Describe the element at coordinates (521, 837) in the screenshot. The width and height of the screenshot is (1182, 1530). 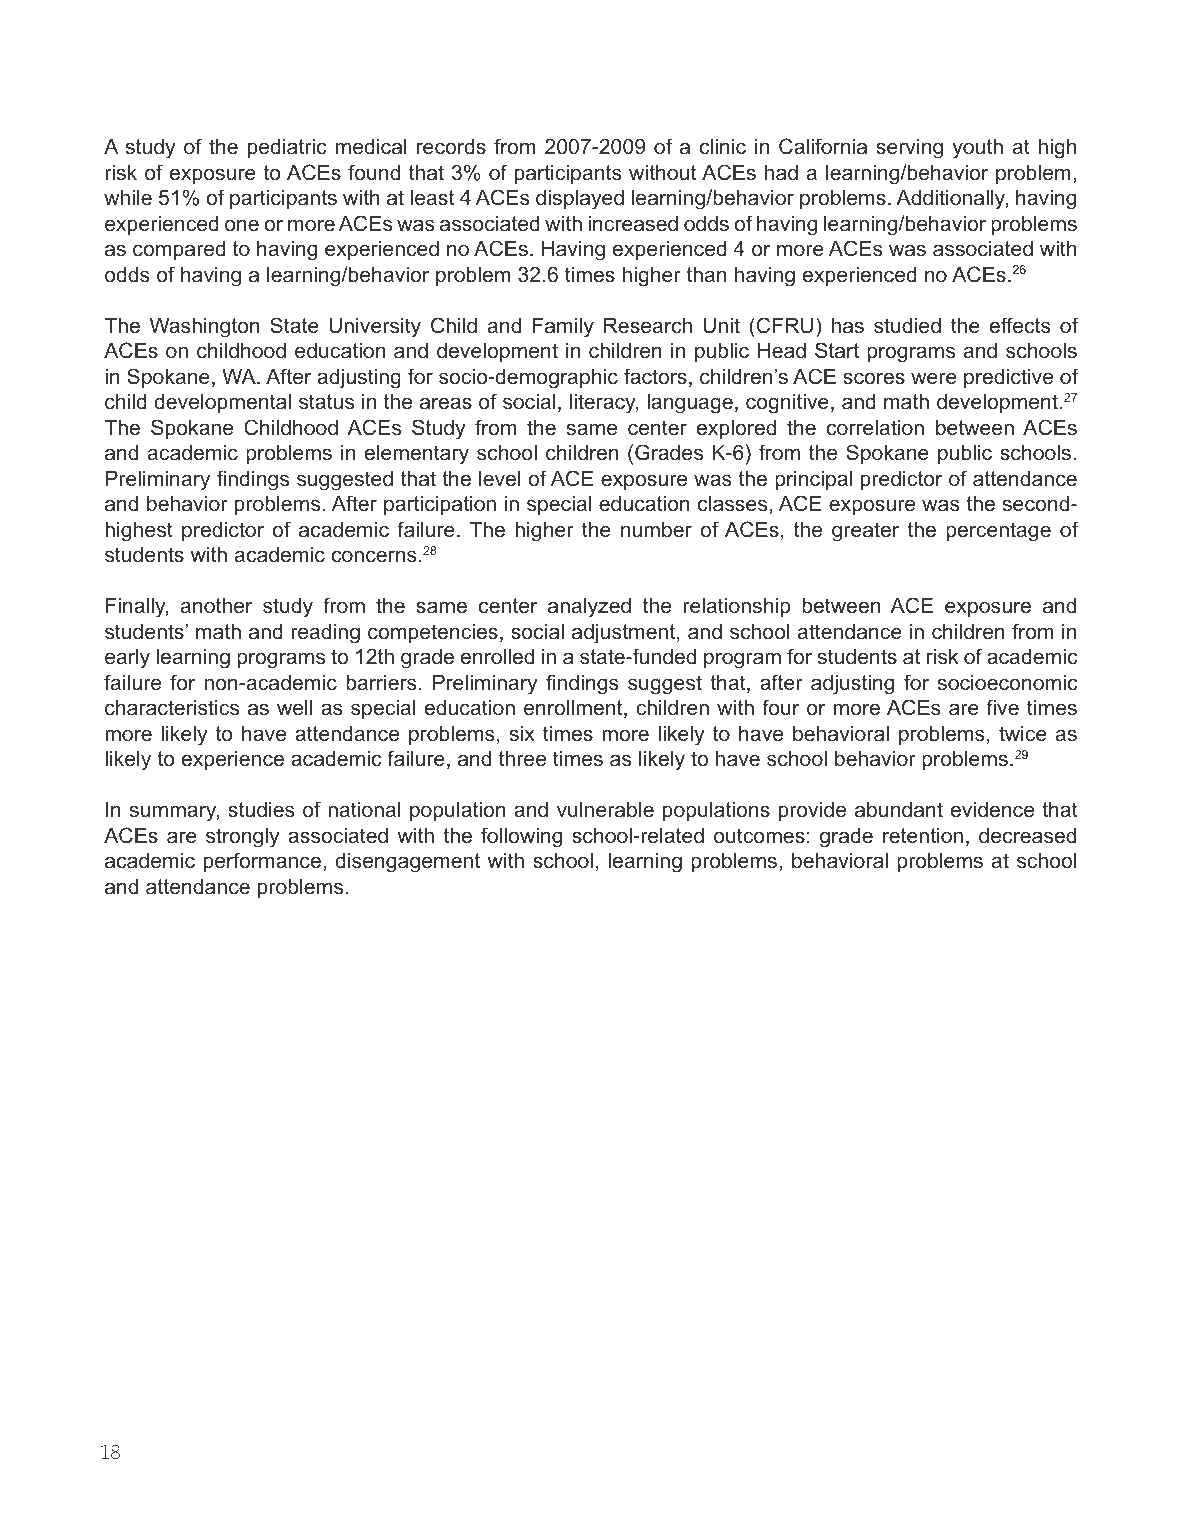
I see `following` at that location.
